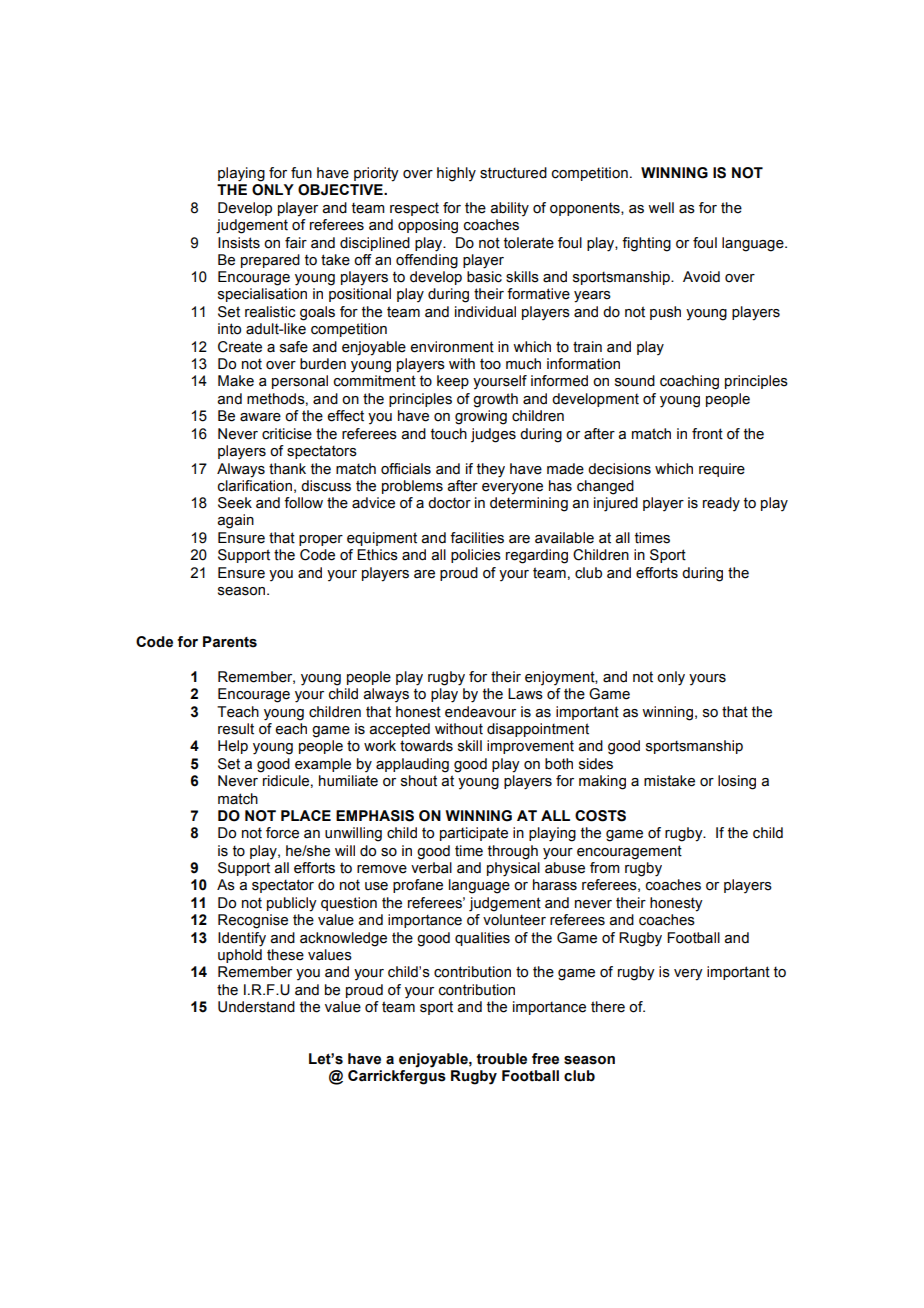 The image size is (924, 1308). Describe the element at coordinates (501, 1059) in the screenshot. I see `trouble` at that location.
